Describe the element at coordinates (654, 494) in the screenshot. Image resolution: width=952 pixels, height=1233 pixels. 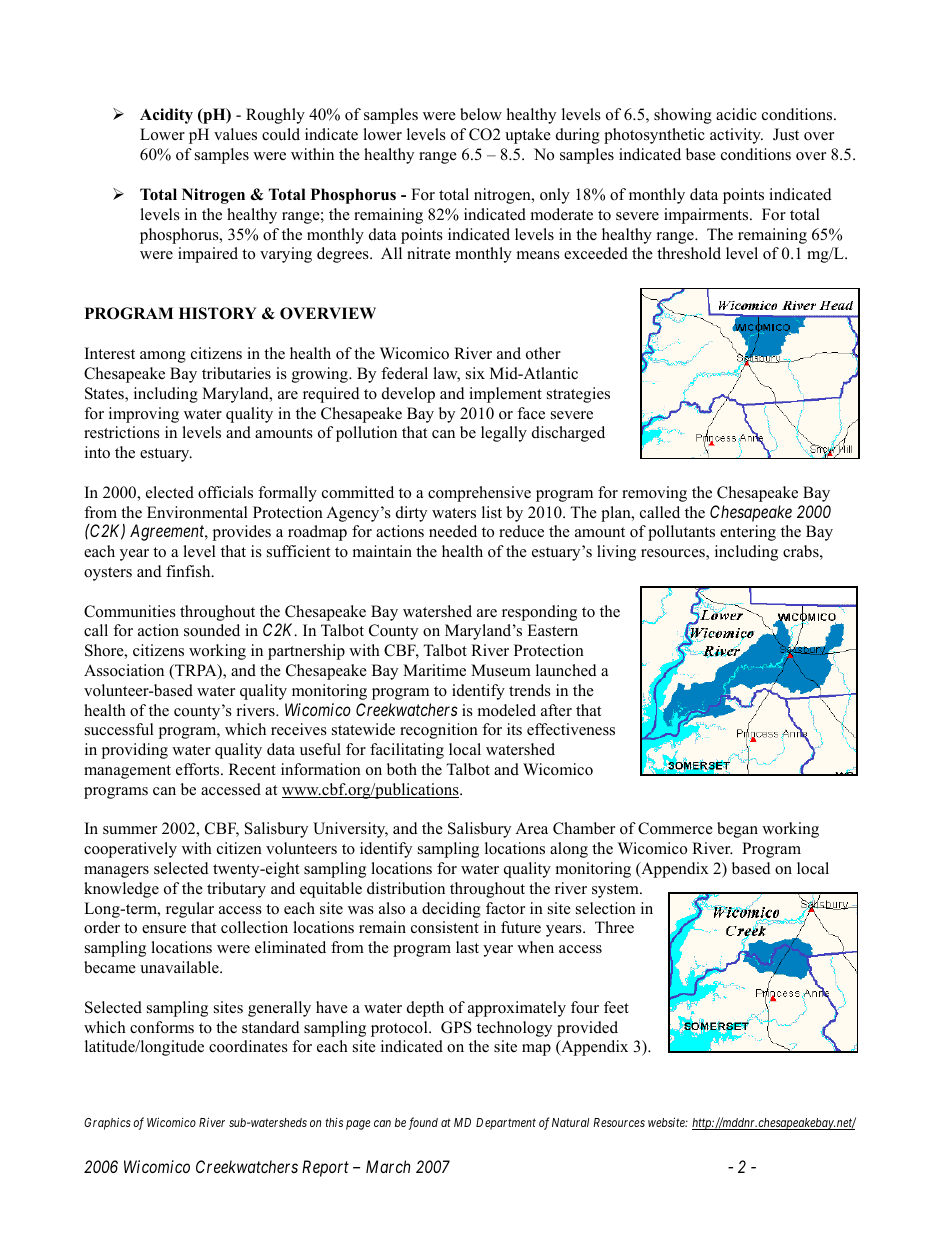
I see `removing` at that location.
